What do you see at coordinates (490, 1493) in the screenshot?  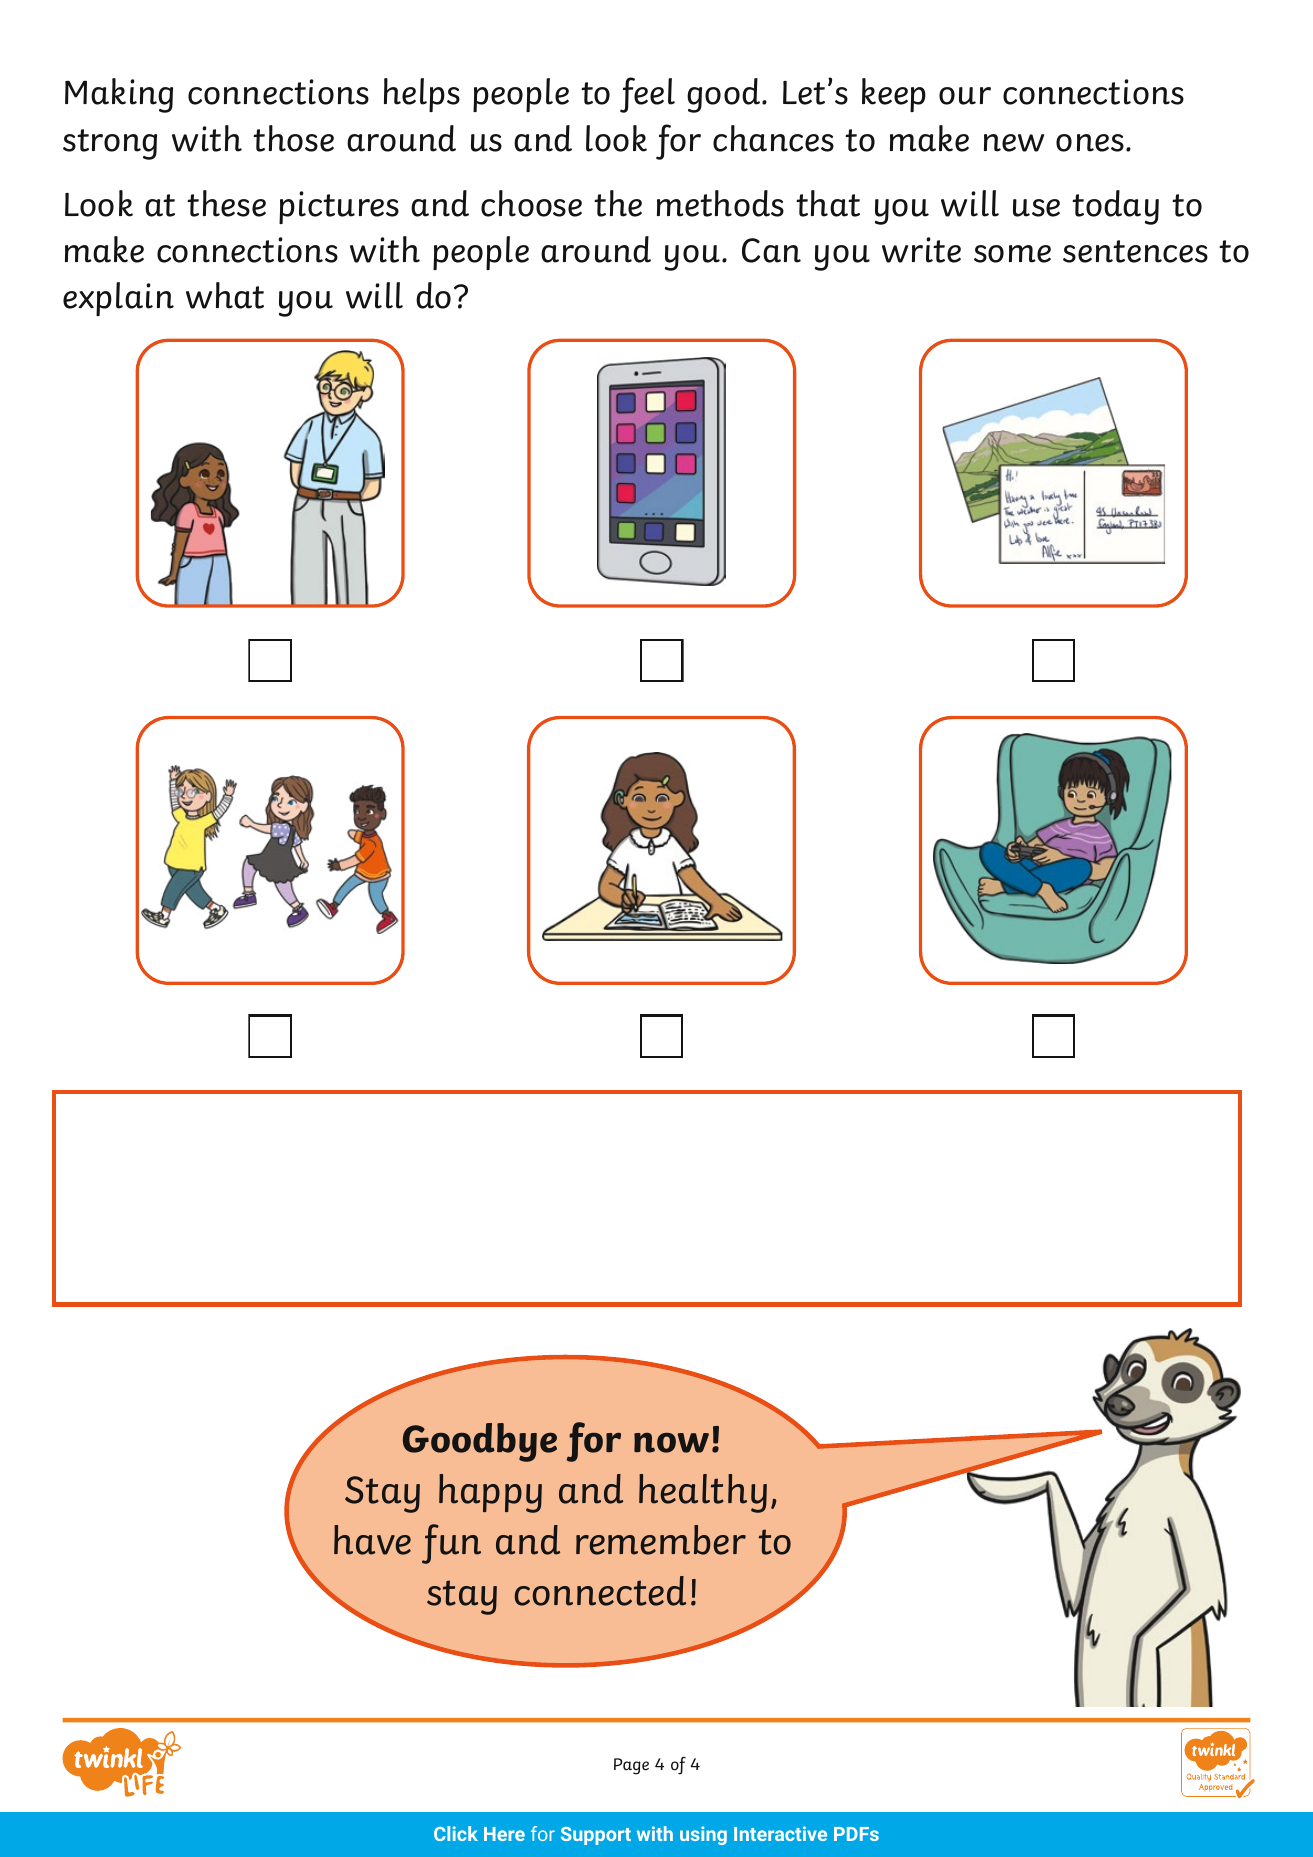 I see `happy` at bounding box center [490, 1493].
